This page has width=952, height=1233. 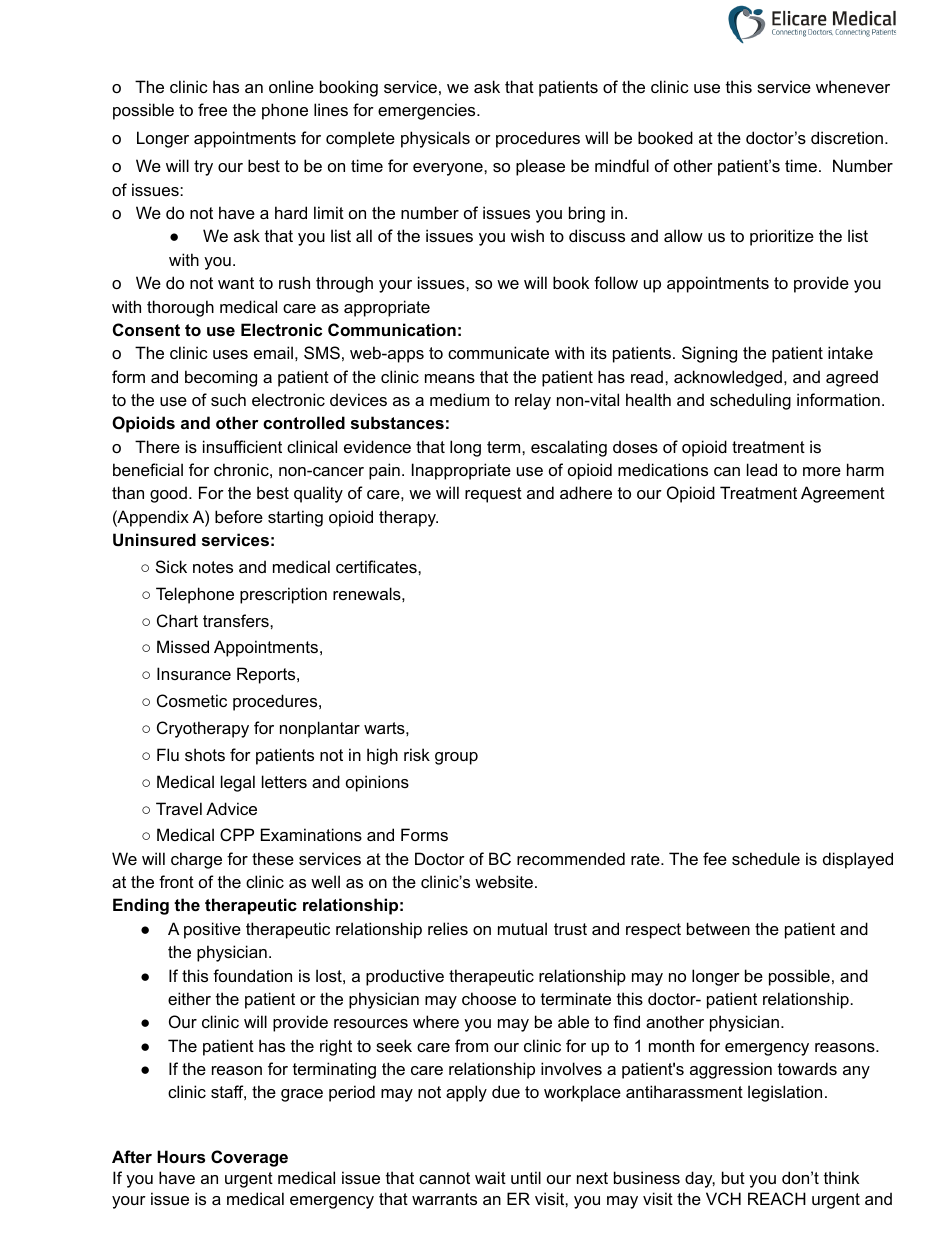 I want to click on free, so click(x=212, y=109).
